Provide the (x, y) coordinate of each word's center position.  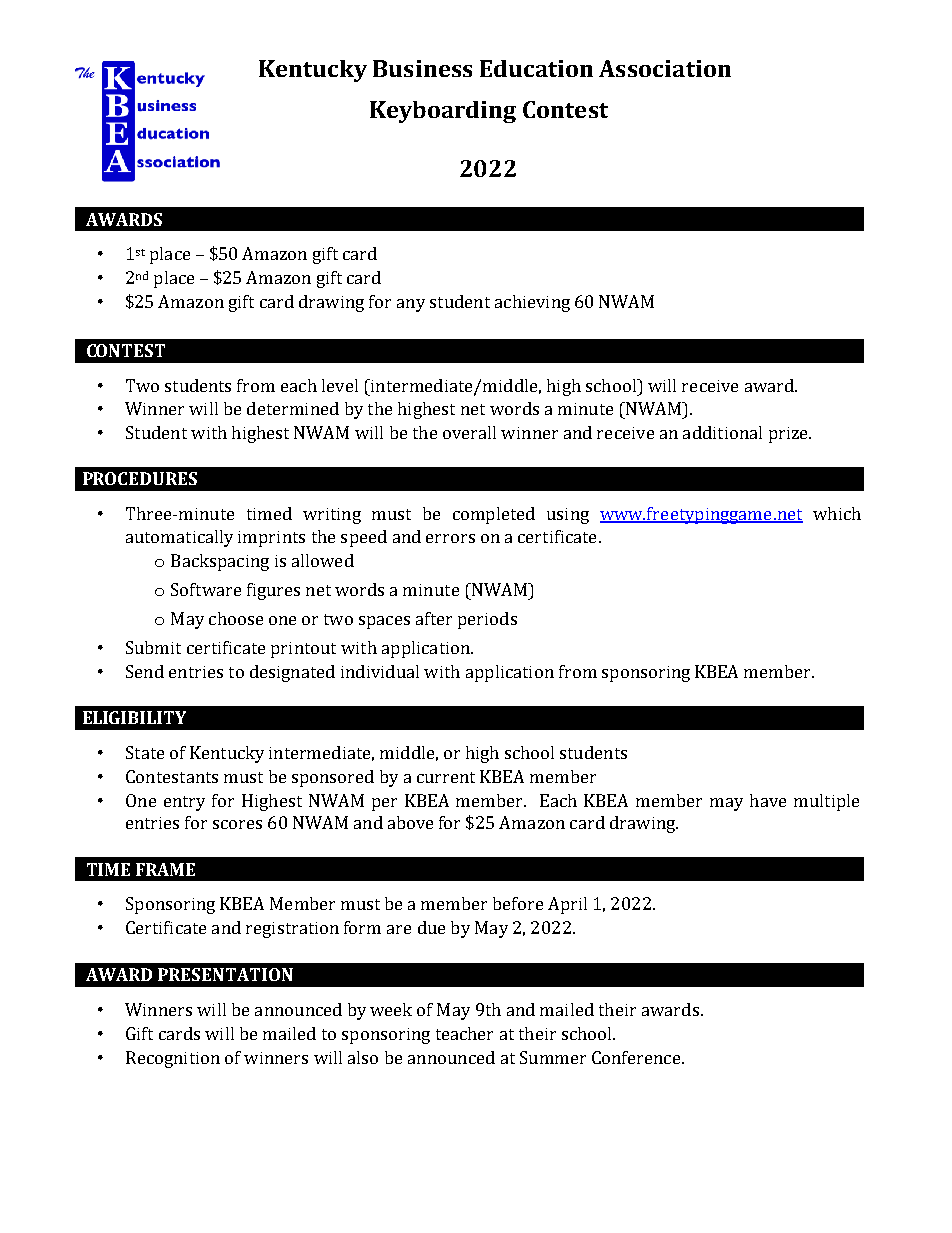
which (837, 513)
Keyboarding (443, 112)
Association (665, 68)
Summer (553, 1057)
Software (206, 589)
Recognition (173, 1059)
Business (422, 68)
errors (450, 538)
